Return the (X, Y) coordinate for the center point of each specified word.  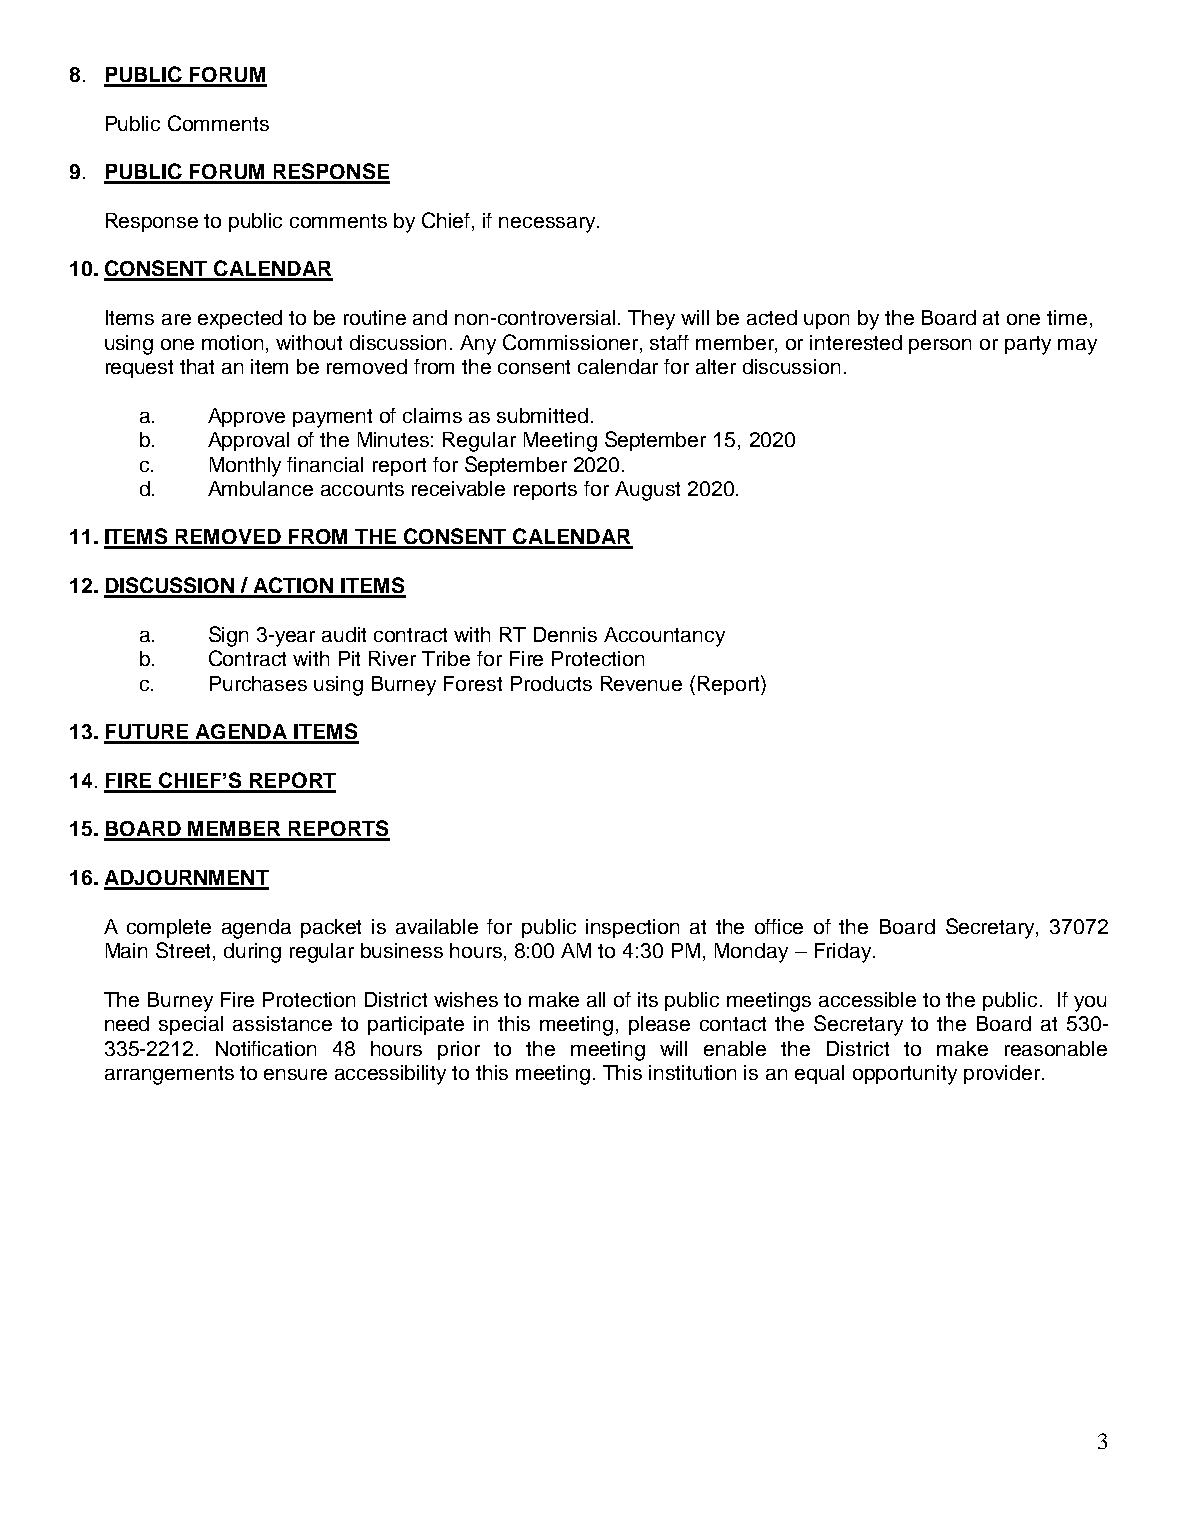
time (1067, 317)
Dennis (565, 634)
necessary (548, 225)
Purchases (258, 683)
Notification (266, 1048)
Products (551, 683)
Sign (228, 636)
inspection (632, 928)
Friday (844, 953)
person (940, 346)
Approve (246, 417)
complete (169, 928)
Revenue (641, 683)
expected (240, 319)
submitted (542, 415)
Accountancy (664, 637)
